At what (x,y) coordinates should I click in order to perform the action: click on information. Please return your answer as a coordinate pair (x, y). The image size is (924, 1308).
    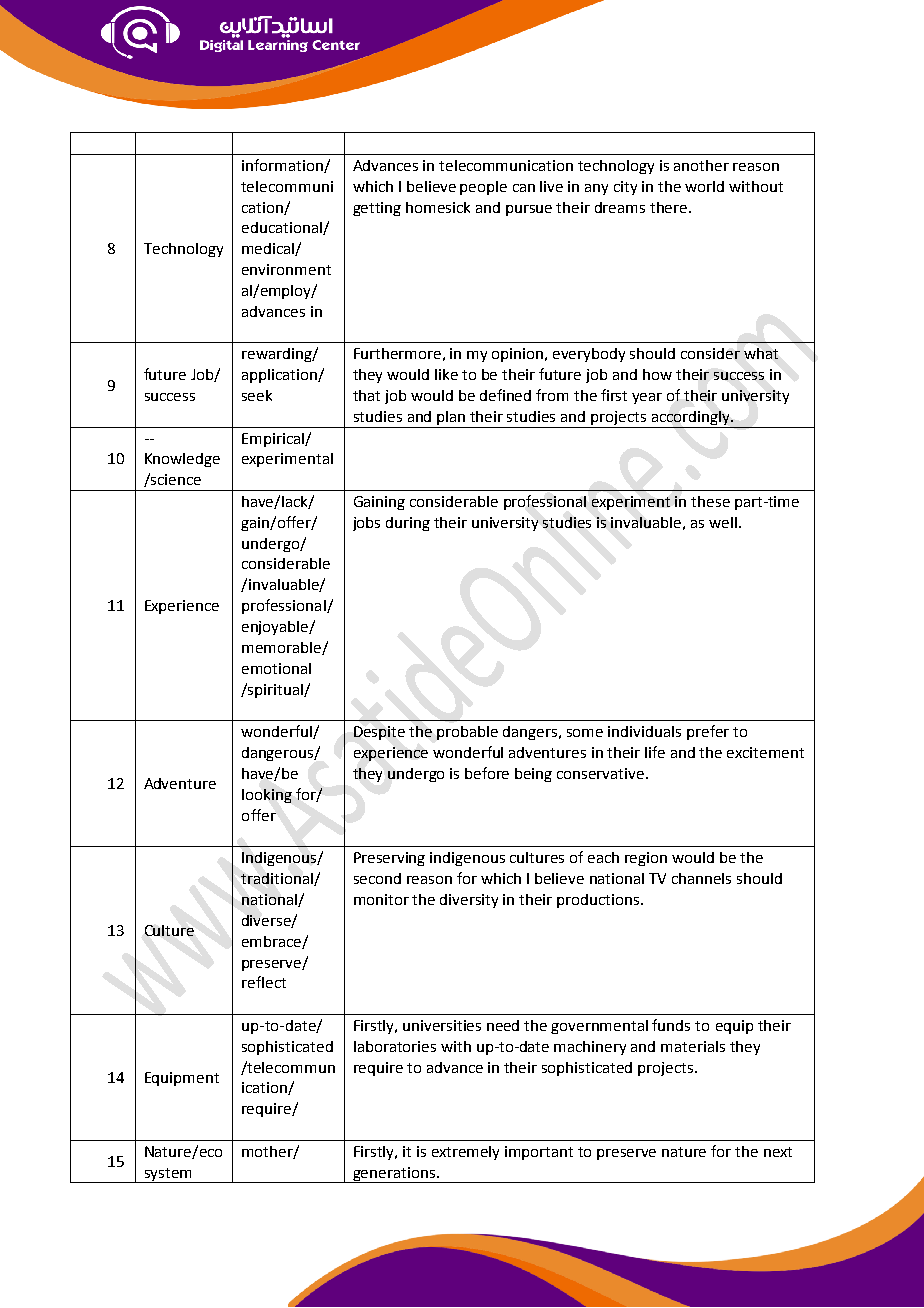
    Looking at the image, I should click on (283, 166).
